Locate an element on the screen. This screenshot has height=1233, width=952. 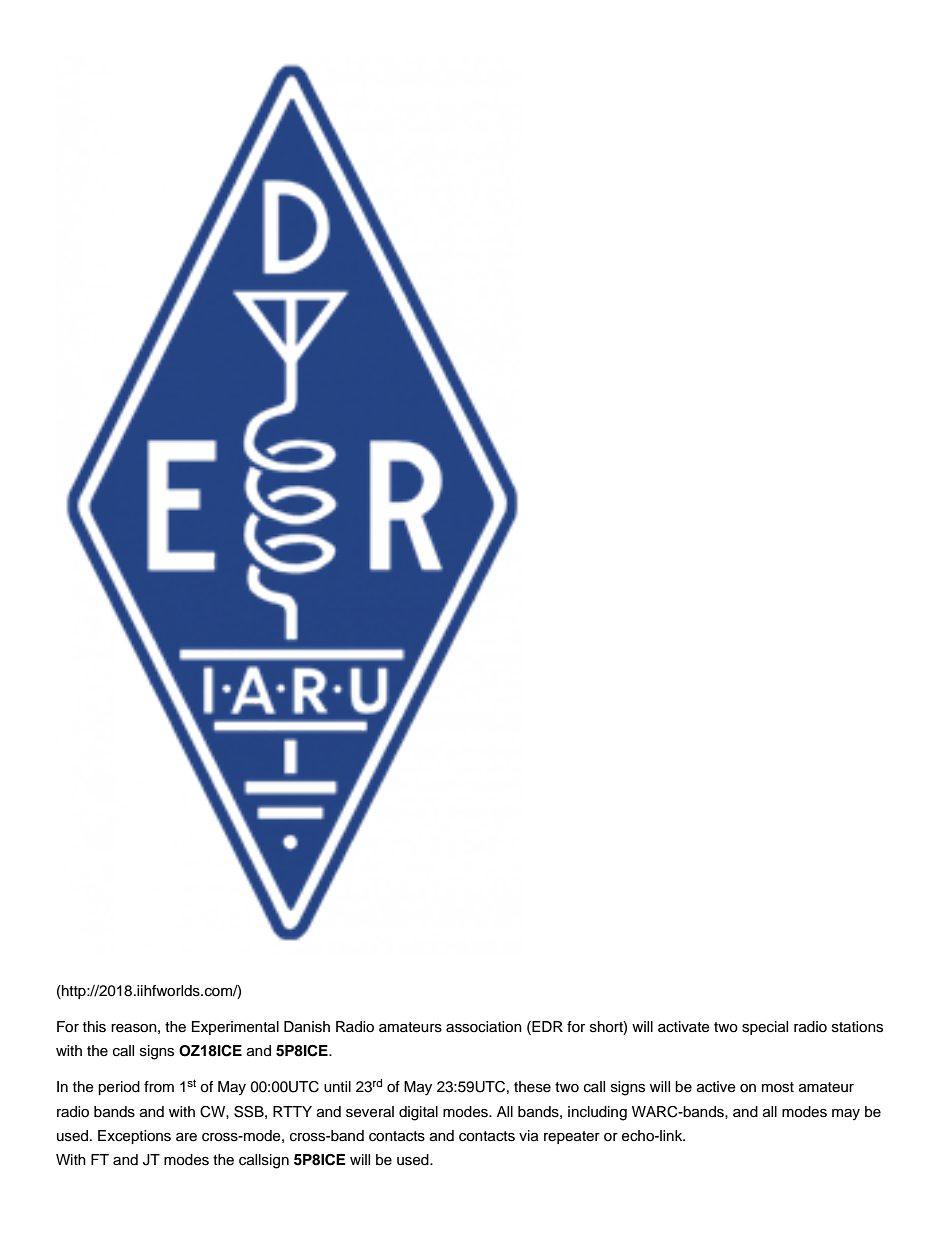
Experimental is located at coordinates (235, 1028).
